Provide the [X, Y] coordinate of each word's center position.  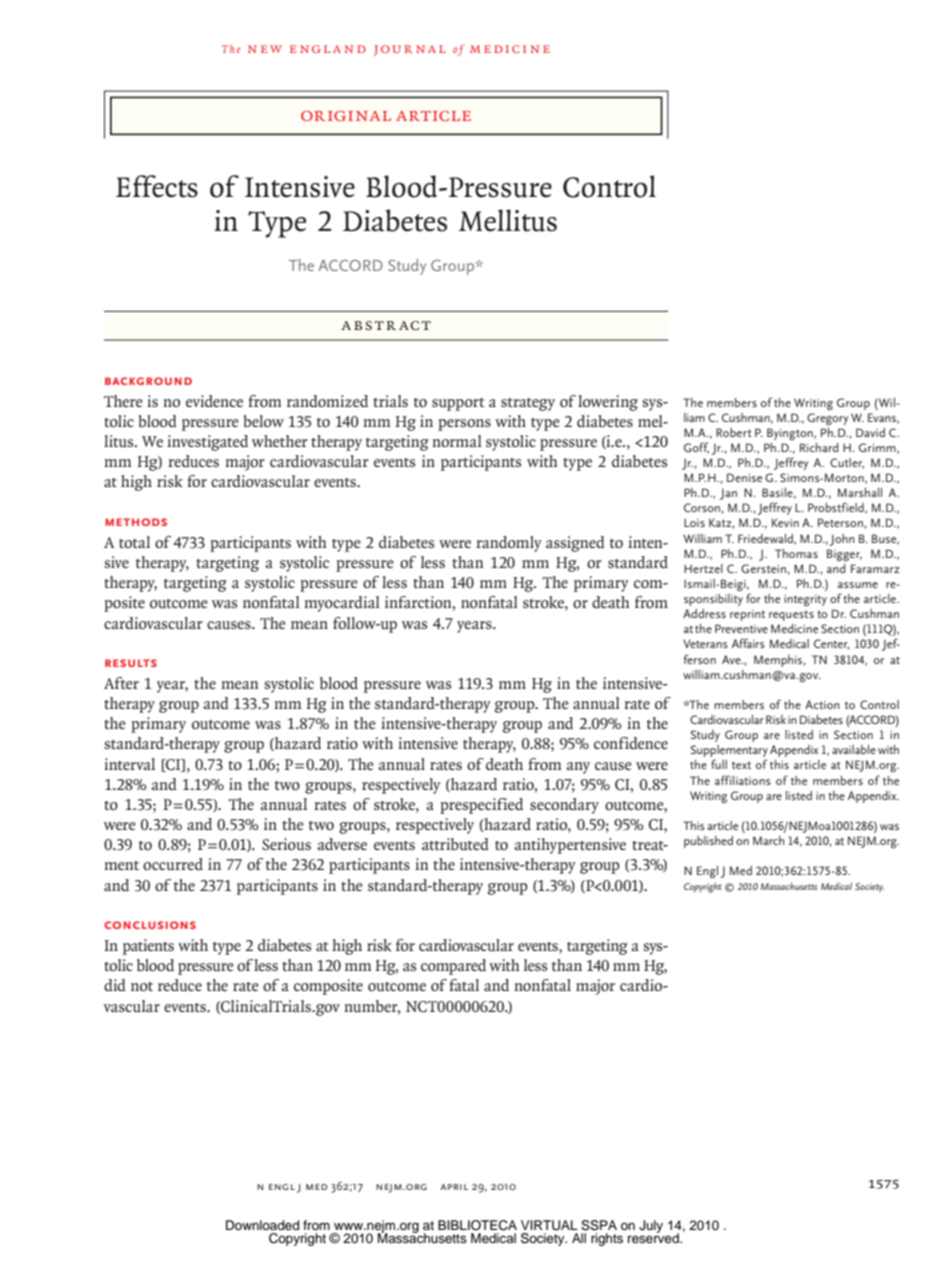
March [768, 840]
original [346, 116]
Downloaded [262, 1225]
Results [131, 663]
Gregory [827, 419]
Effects [157, 186]
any [578, 768]
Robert [734, 432]
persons [464, 425]
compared [453, 967]
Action [822, 704]
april [454, 1187]
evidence [214, 401]
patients [148, 947]
